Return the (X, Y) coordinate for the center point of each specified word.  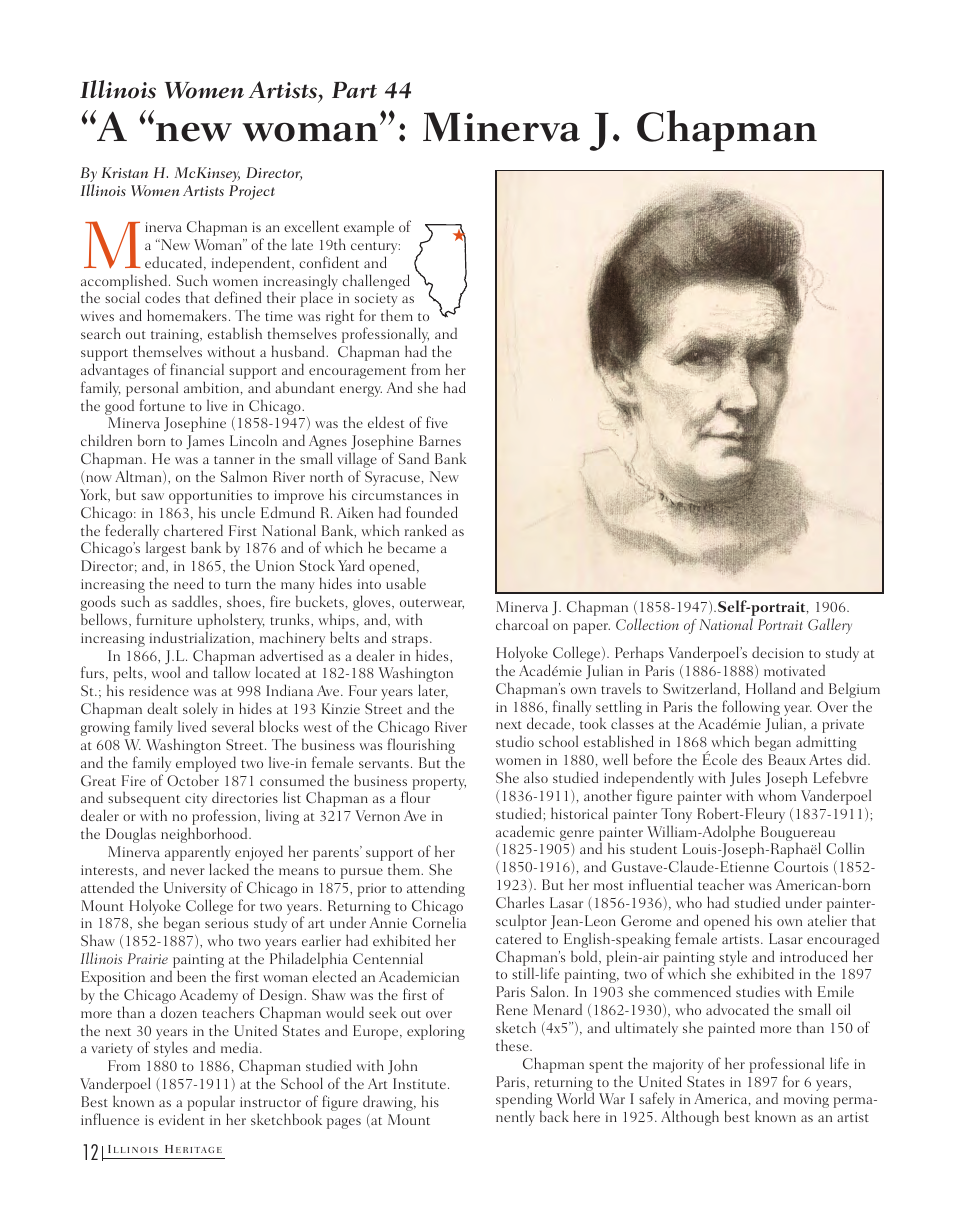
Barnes (440, 440)
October (193, 780)
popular (211, 1104)
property (439, 784)
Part (354, 90)
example (369, 228)
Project (252, 192)
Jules (745, 778)
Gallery (830, 626)
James (205, 442)
